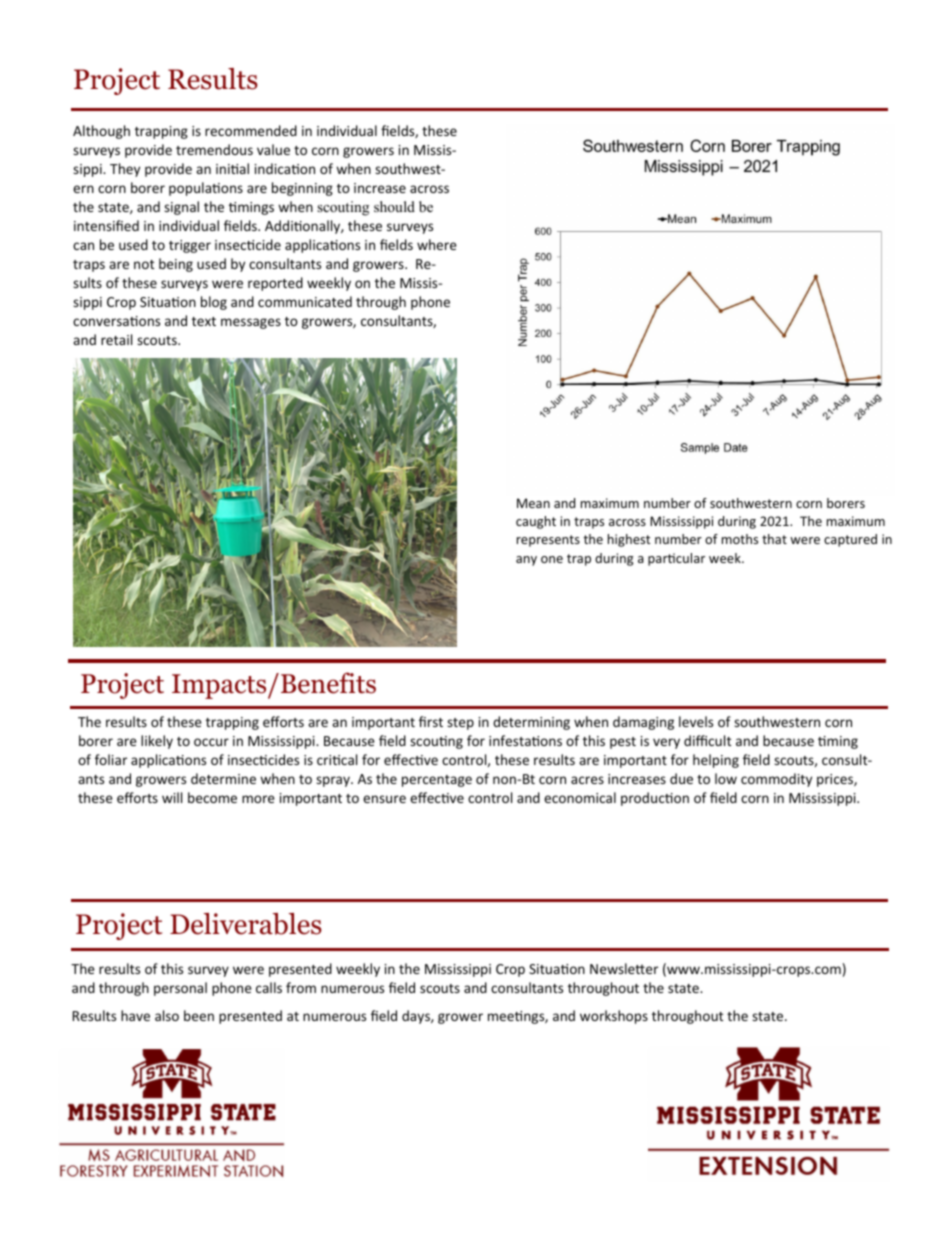 This page has height=1233, width=952. I want to click on personal, so click(180, 989).
